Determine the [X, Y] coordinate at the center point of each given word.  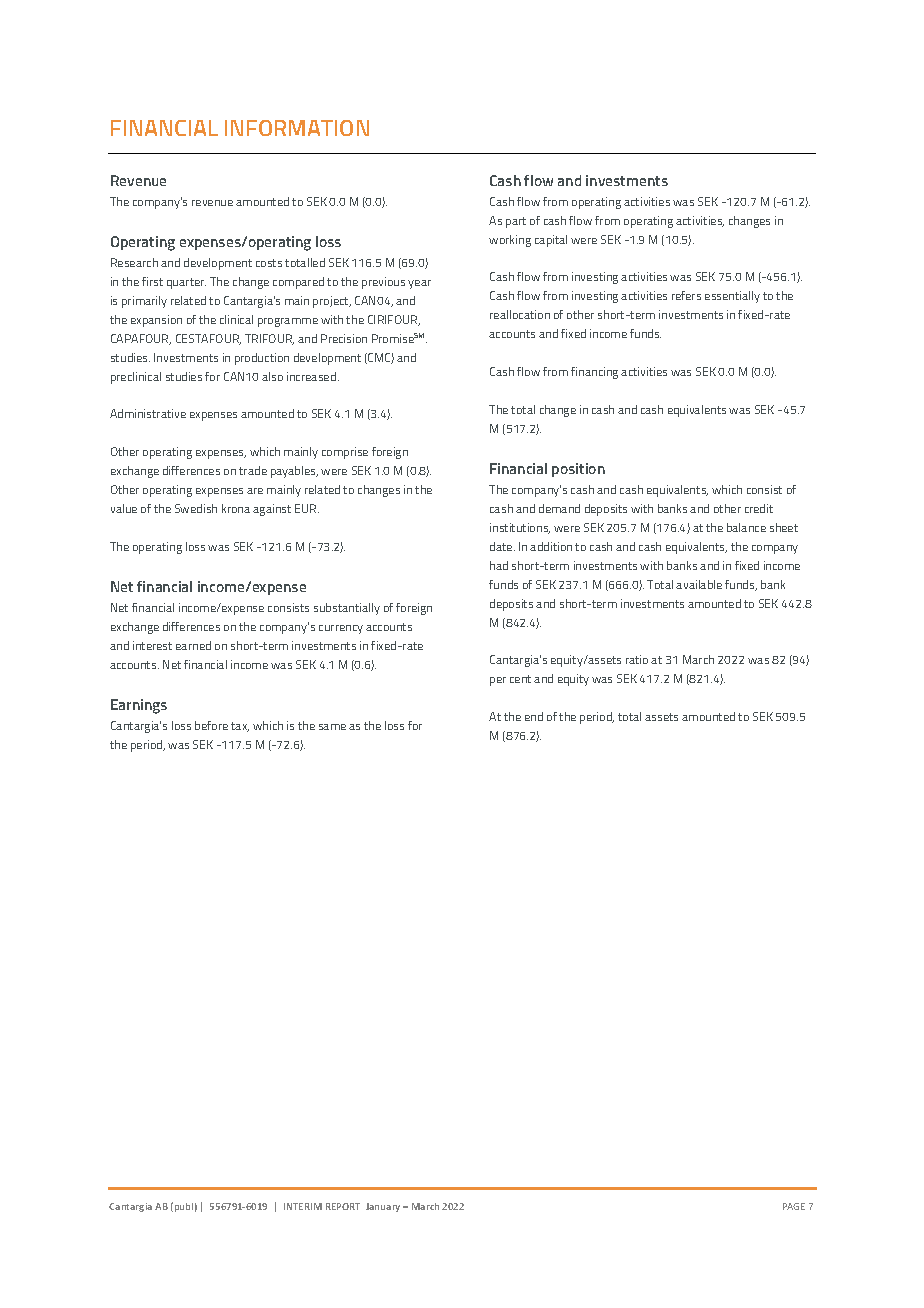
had [499, 565]
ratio [637, 659]
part [516, 222]
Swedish [196, 508]
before [211, 725]
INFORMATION [297, 128]
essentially [732, 297]
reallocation [520, 314]
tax [240, 727]
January [383, 1207]
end [534, 716]
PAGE [794, 1206]
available [699, 584]
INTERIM [303, 1206]
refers [686, 295]
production [262, 359]
